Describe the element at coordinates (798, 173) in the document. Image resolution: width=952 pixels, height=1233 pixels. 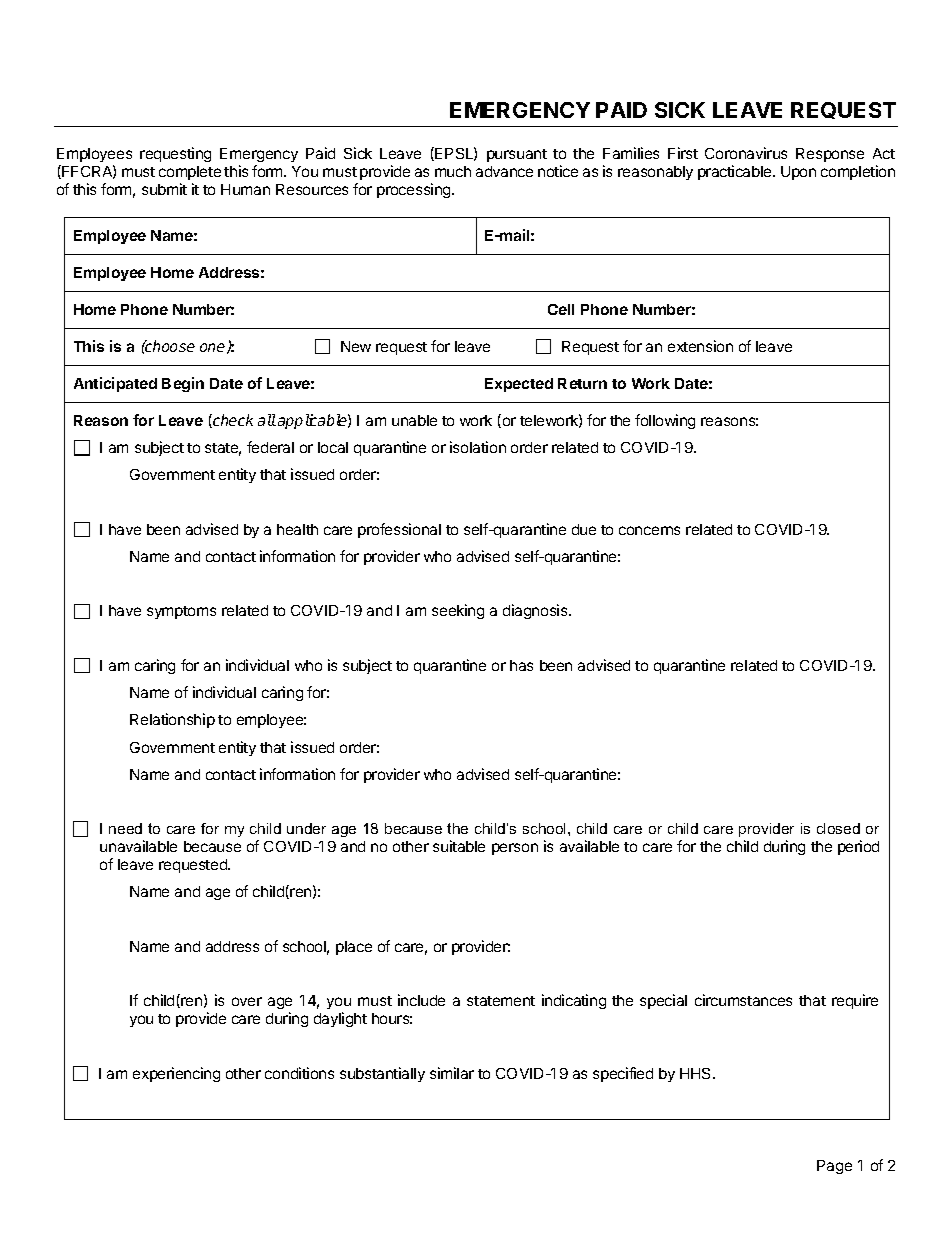
I see `Upon` at that location.
